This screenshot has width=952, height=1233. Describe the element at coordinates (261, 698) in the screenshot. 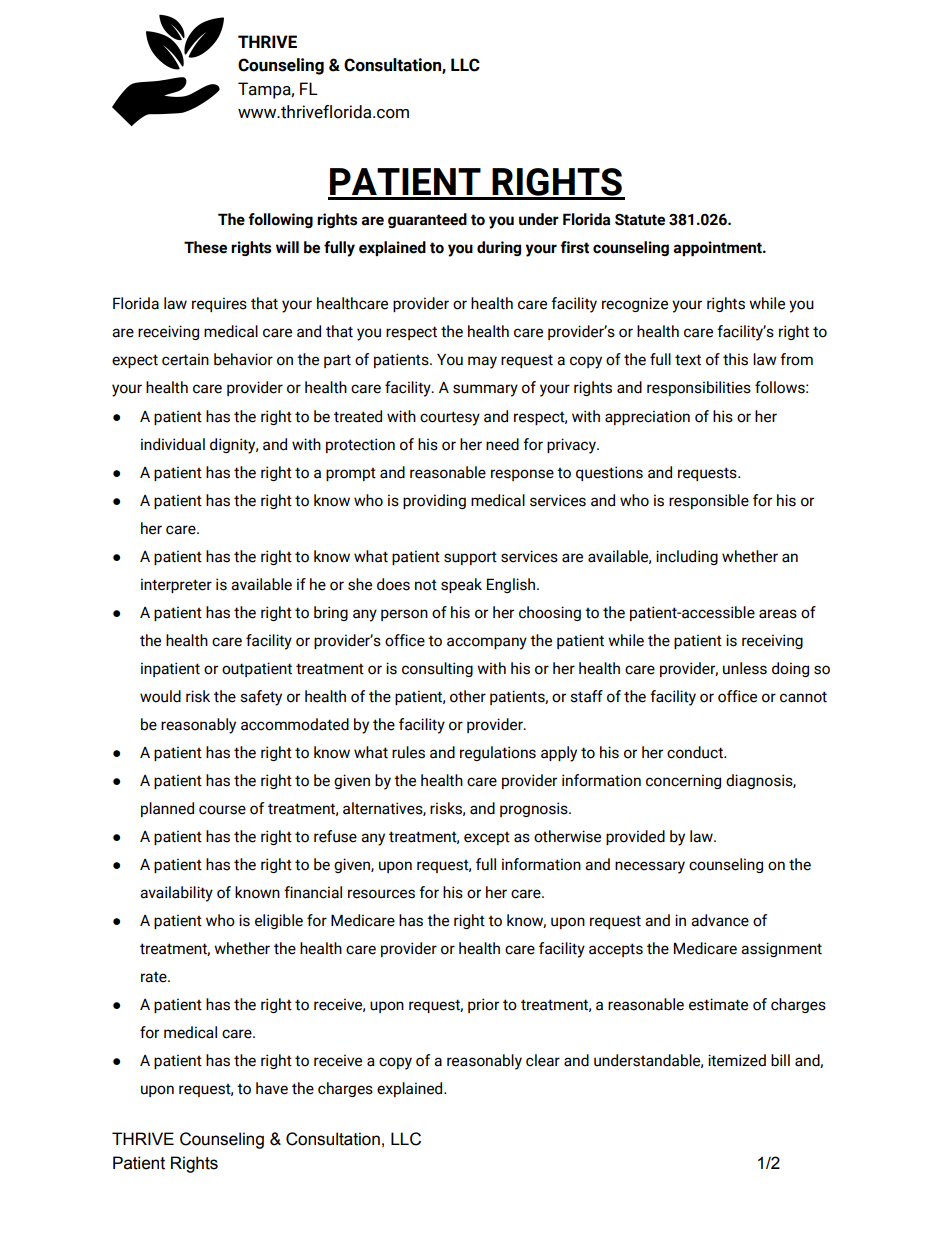

I see `safety` at that location.
